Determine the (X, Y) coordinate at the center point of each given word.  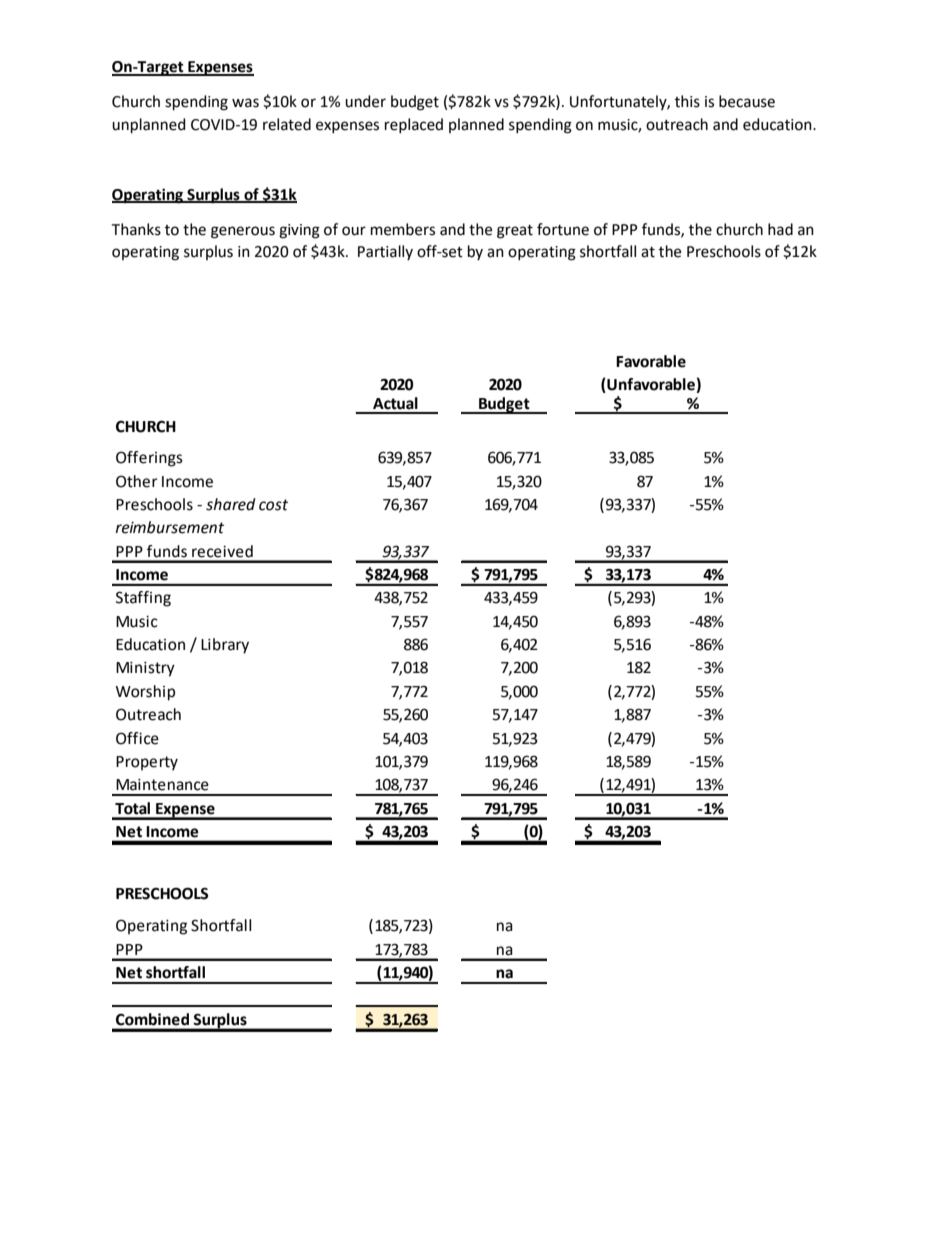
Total (132, 808)
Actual (395, 403)
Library (225, 646)
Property (147, 763)
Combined (152, 1019)
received (222, 551)
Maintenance (162, 785)
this (687, 101)
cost (273, 505)
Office (137, 738)
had (780, 229)
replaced (414, 125)
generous (243, 232)
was (245, 103)
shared (231, 504)
